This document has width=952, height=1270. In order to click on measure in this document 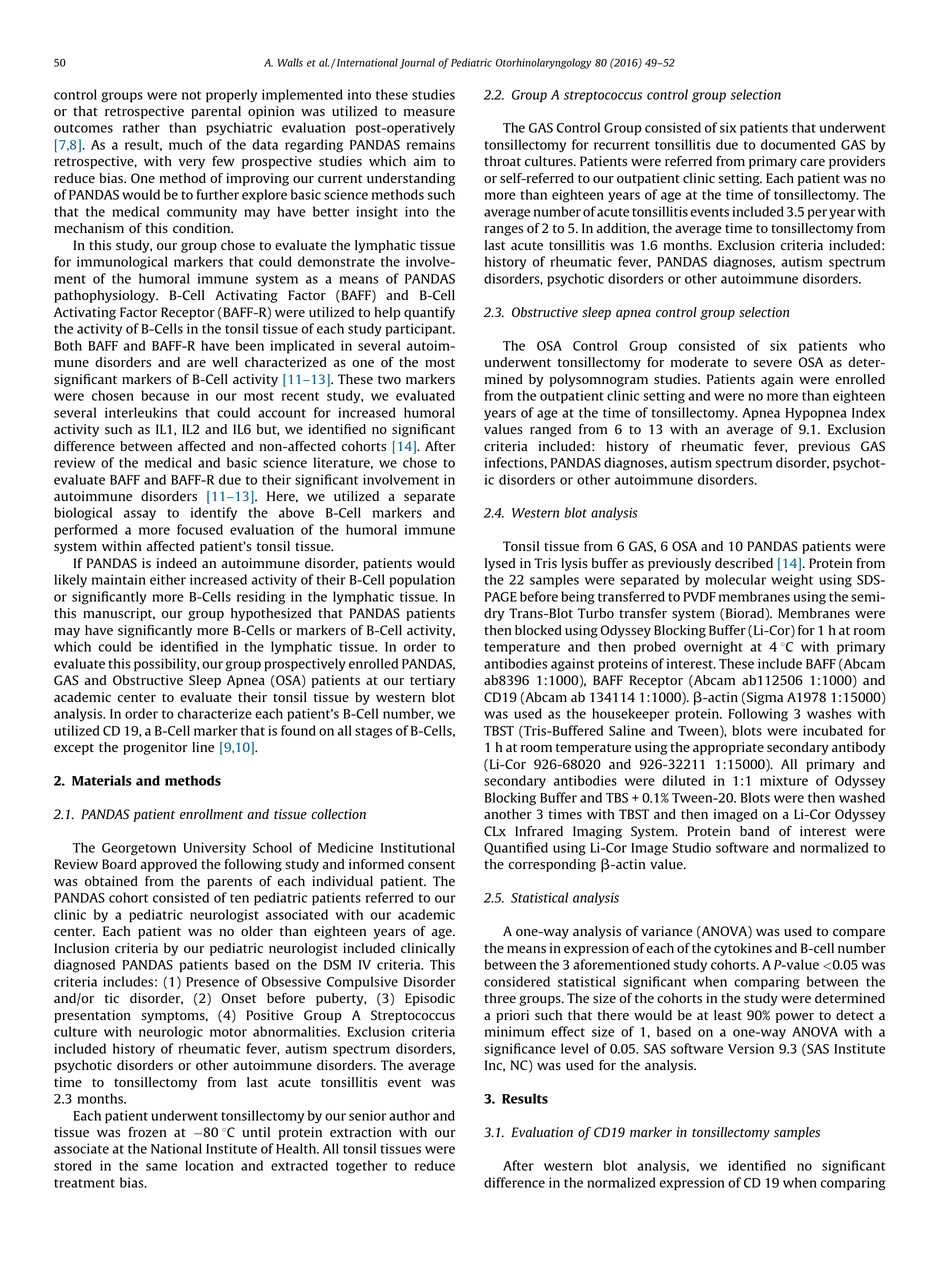, I will do `click(429, 113)`.
